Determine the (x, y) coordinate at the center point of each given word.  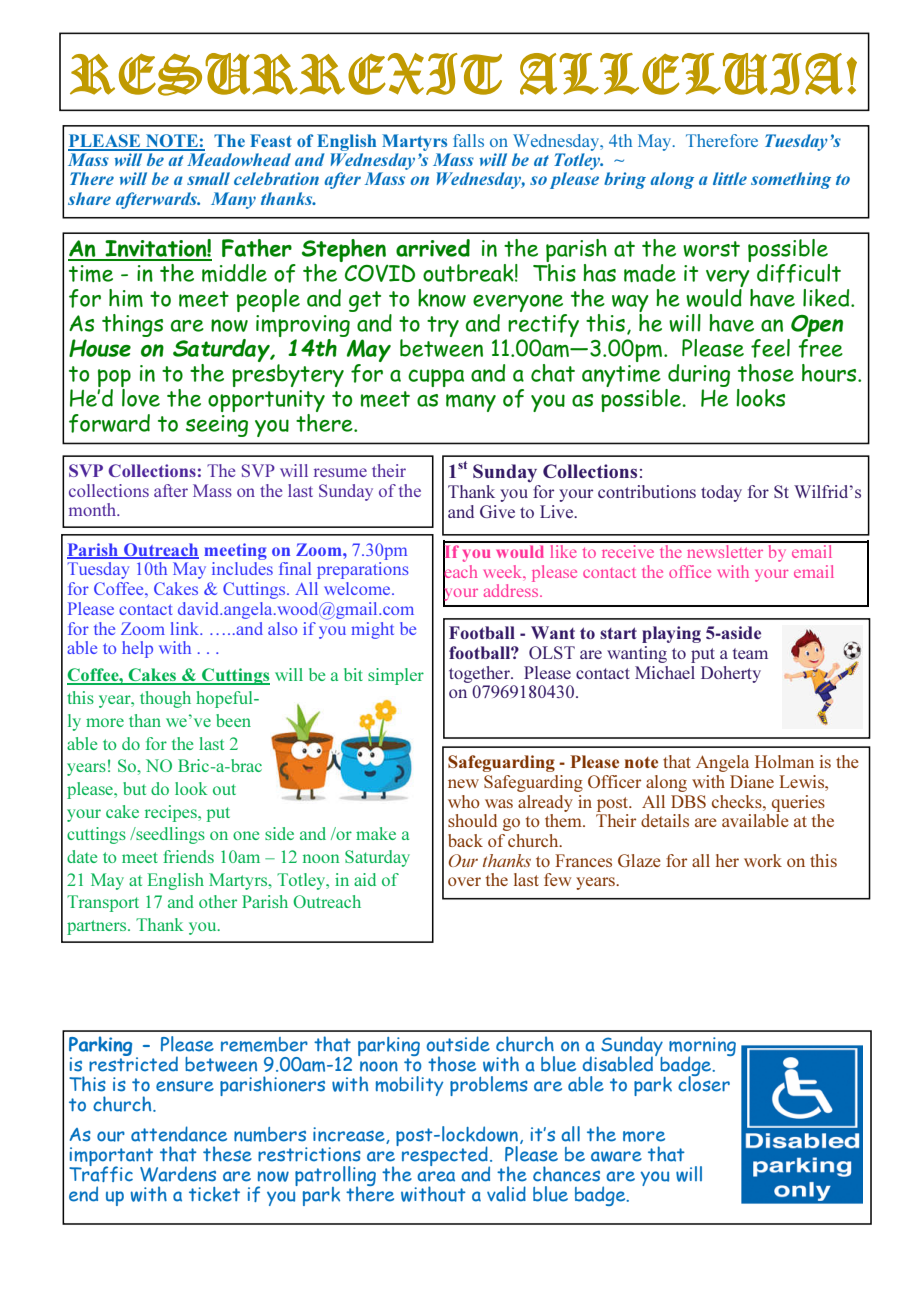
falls (468, 140)
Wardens (178, 1174)
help (137, 649)
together (480, 674)
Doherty (731, 674)
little (730, 178)
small (208, 178)
